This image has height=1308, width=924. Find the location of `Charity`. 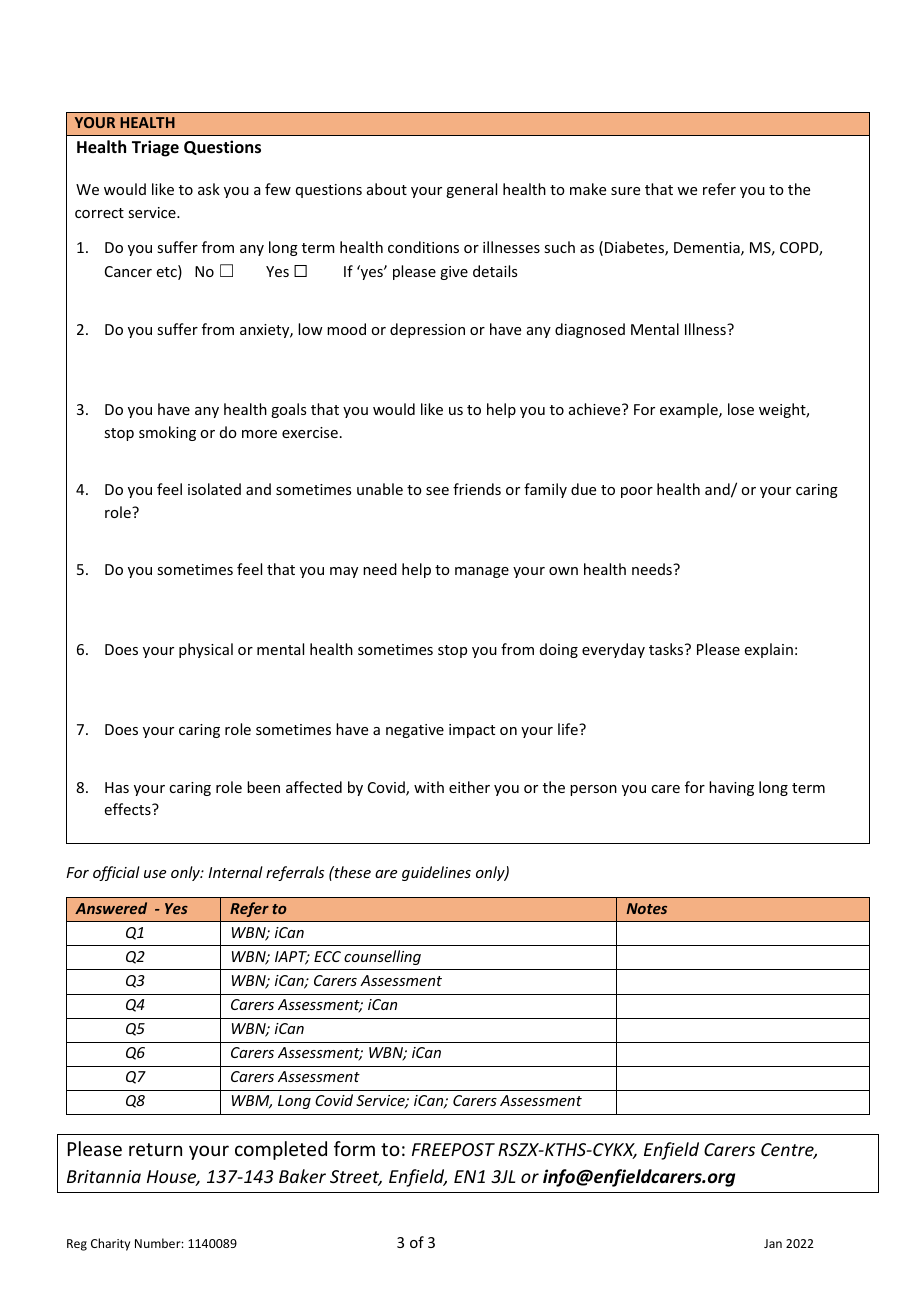

Charity is located at coordinates (110, 1244).
